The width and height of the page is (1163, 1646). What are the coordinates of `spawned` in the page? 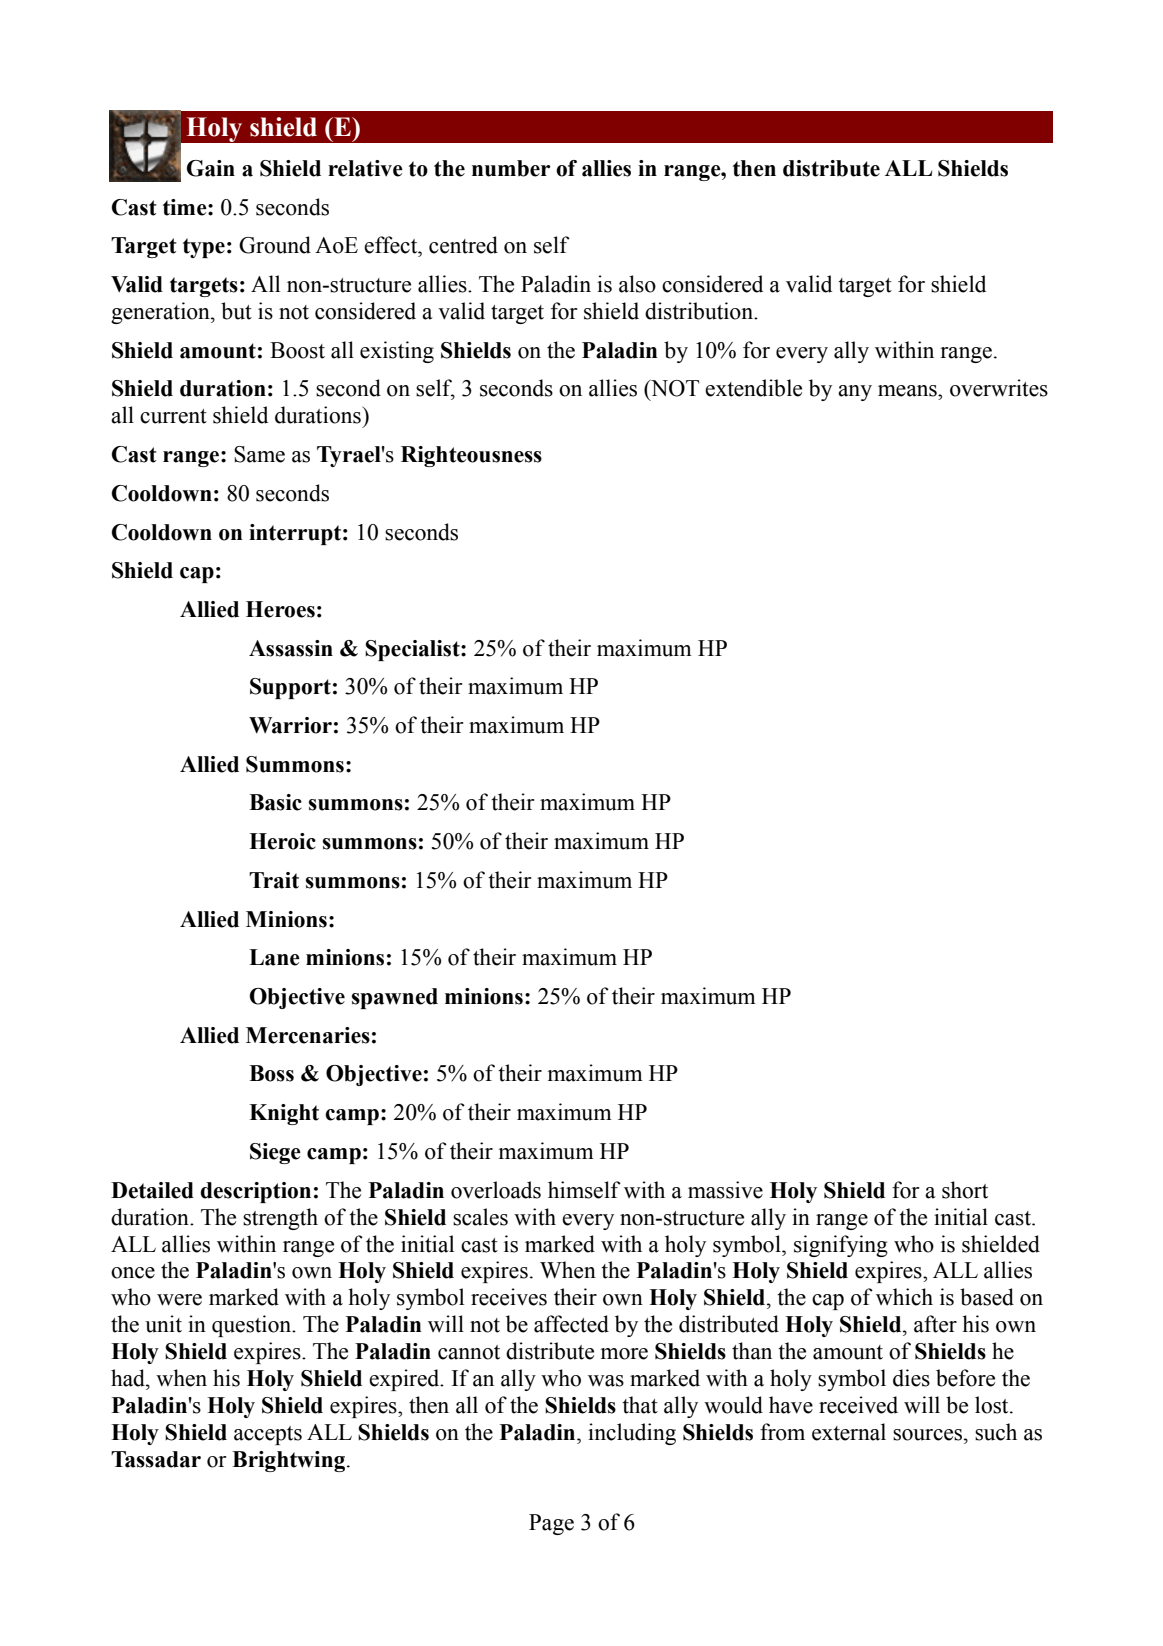 It's located at (395, 998).
